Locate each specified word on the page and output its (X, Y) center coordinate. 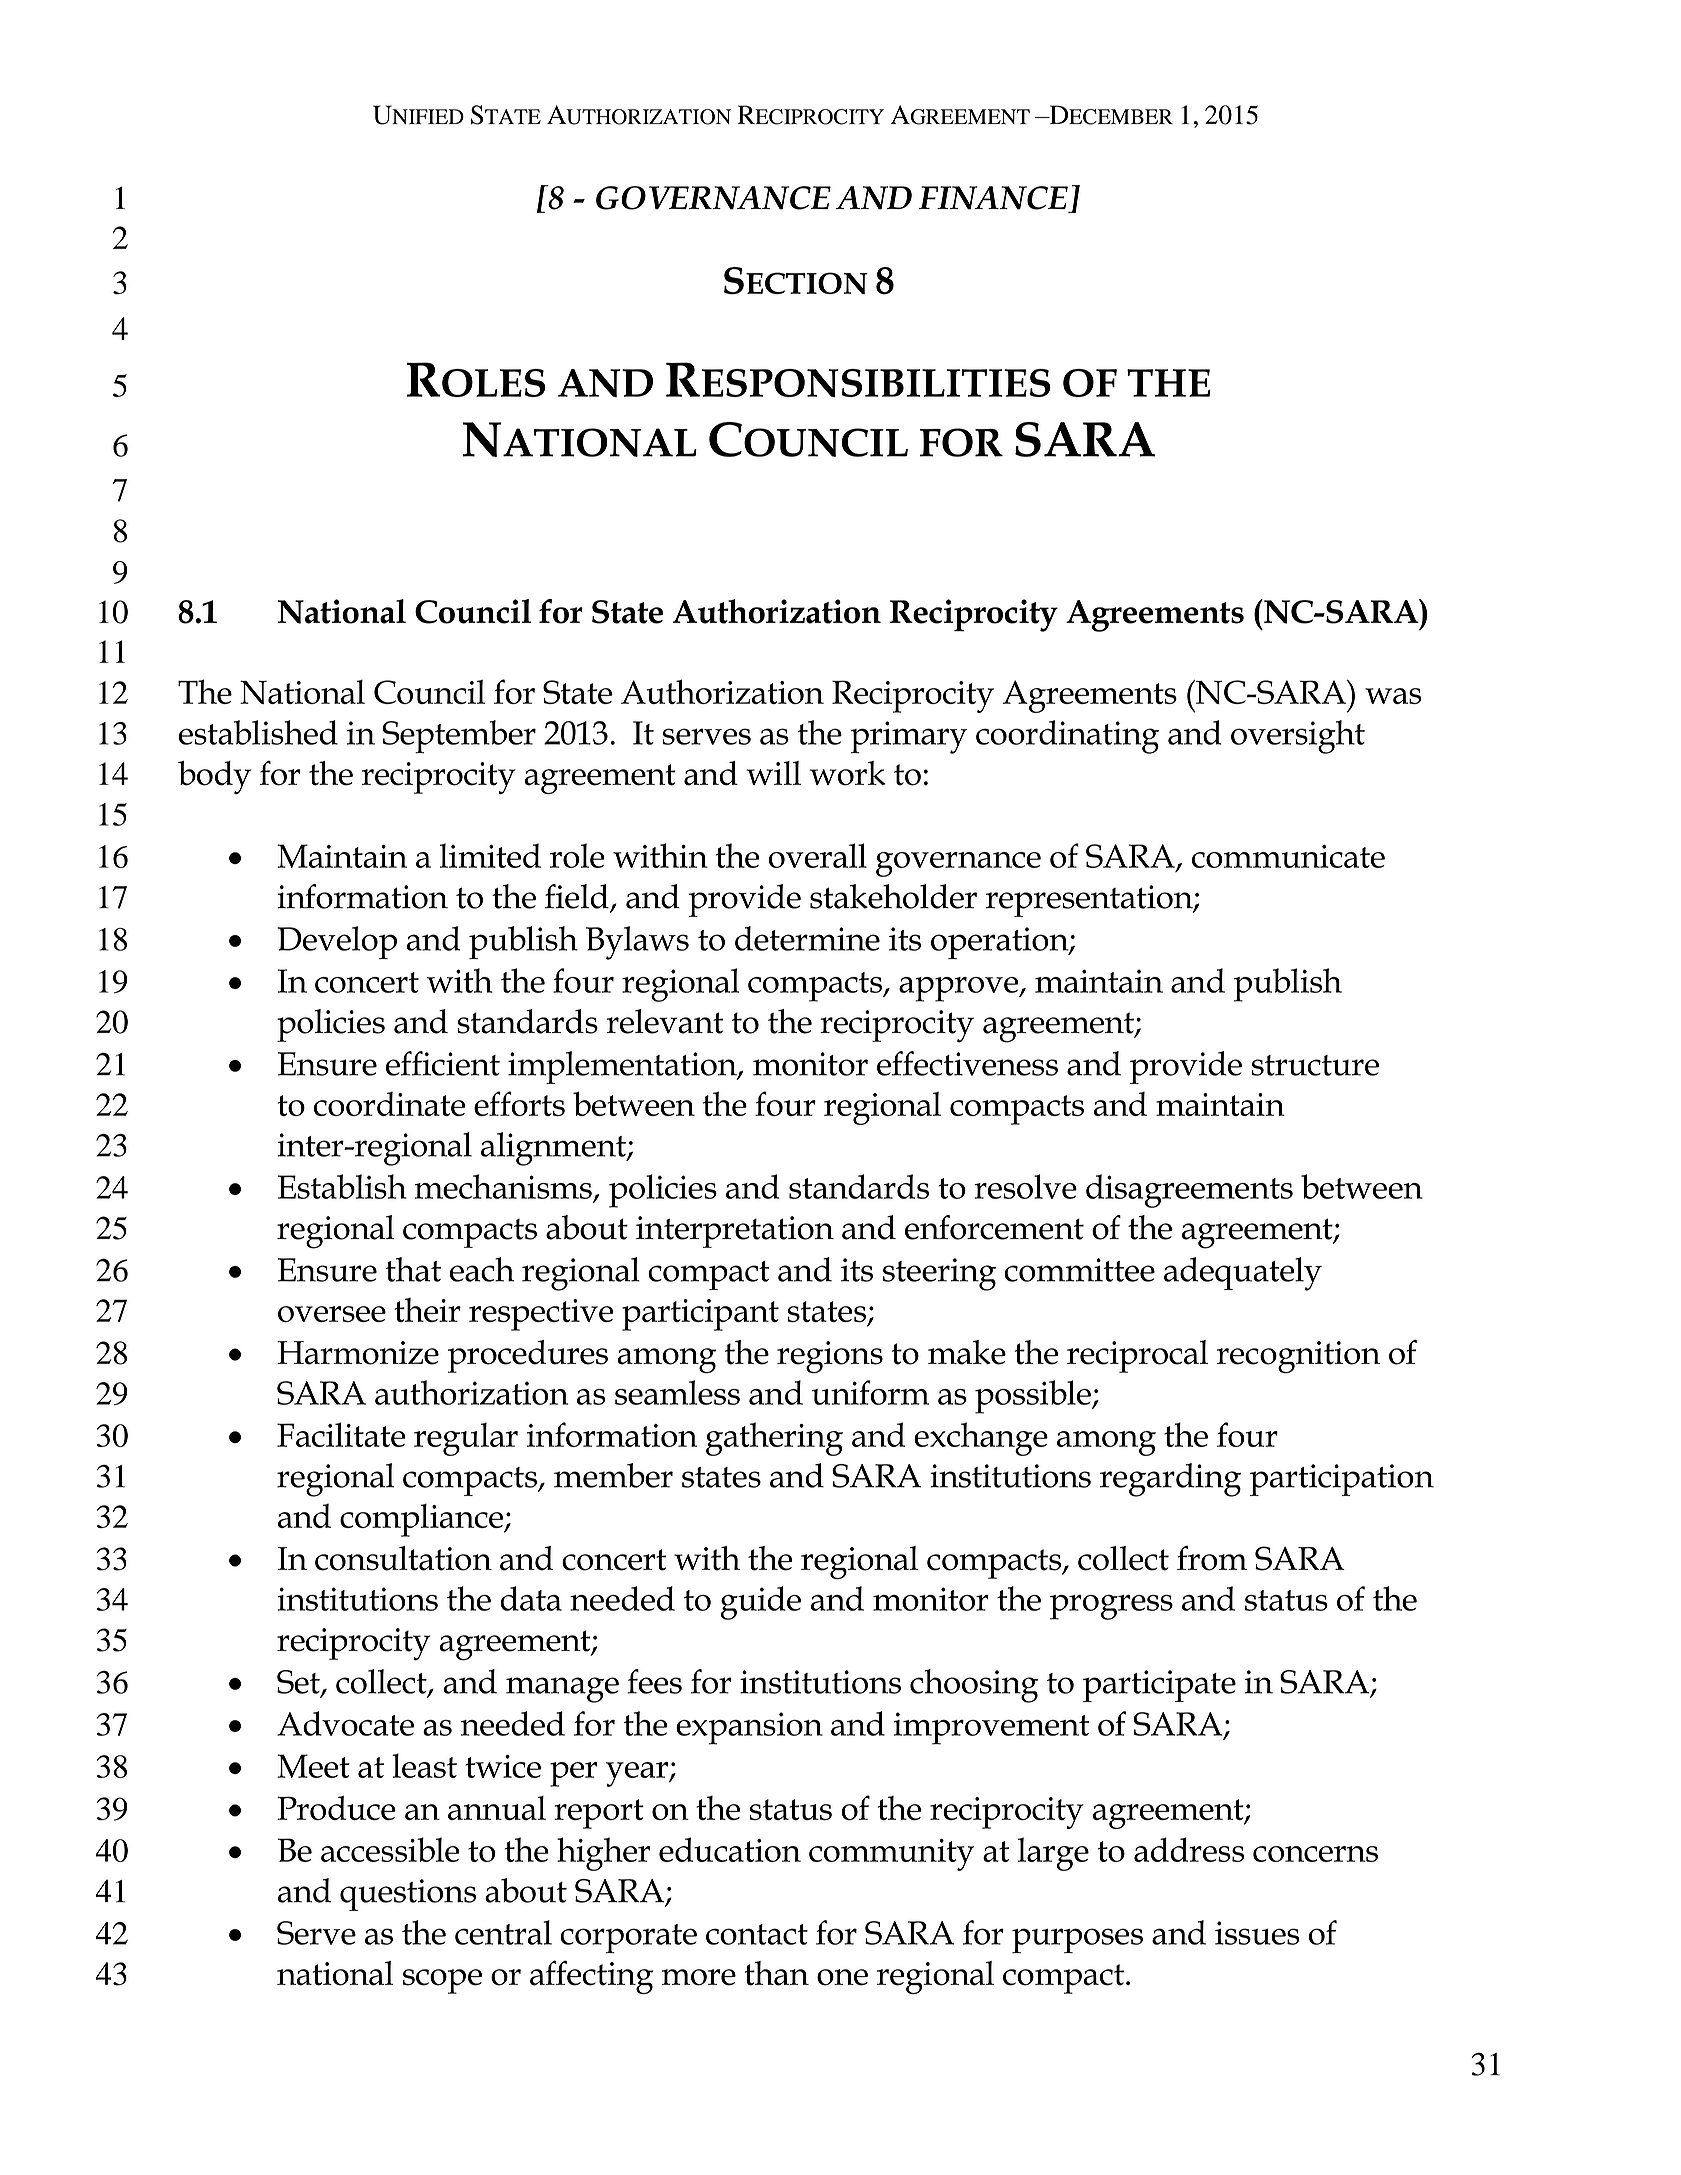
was (1393, 696)
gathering (774, 1439)
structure (1315, 1065)
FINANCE (994, 199)
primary (909, 737)
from (1212, 1558)
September (459, 736)
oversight (1298, 737)
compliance (423, 1520)
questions (408, 1895)
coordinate (389, 1104)
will (773, 773)
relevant (664, 1021)
